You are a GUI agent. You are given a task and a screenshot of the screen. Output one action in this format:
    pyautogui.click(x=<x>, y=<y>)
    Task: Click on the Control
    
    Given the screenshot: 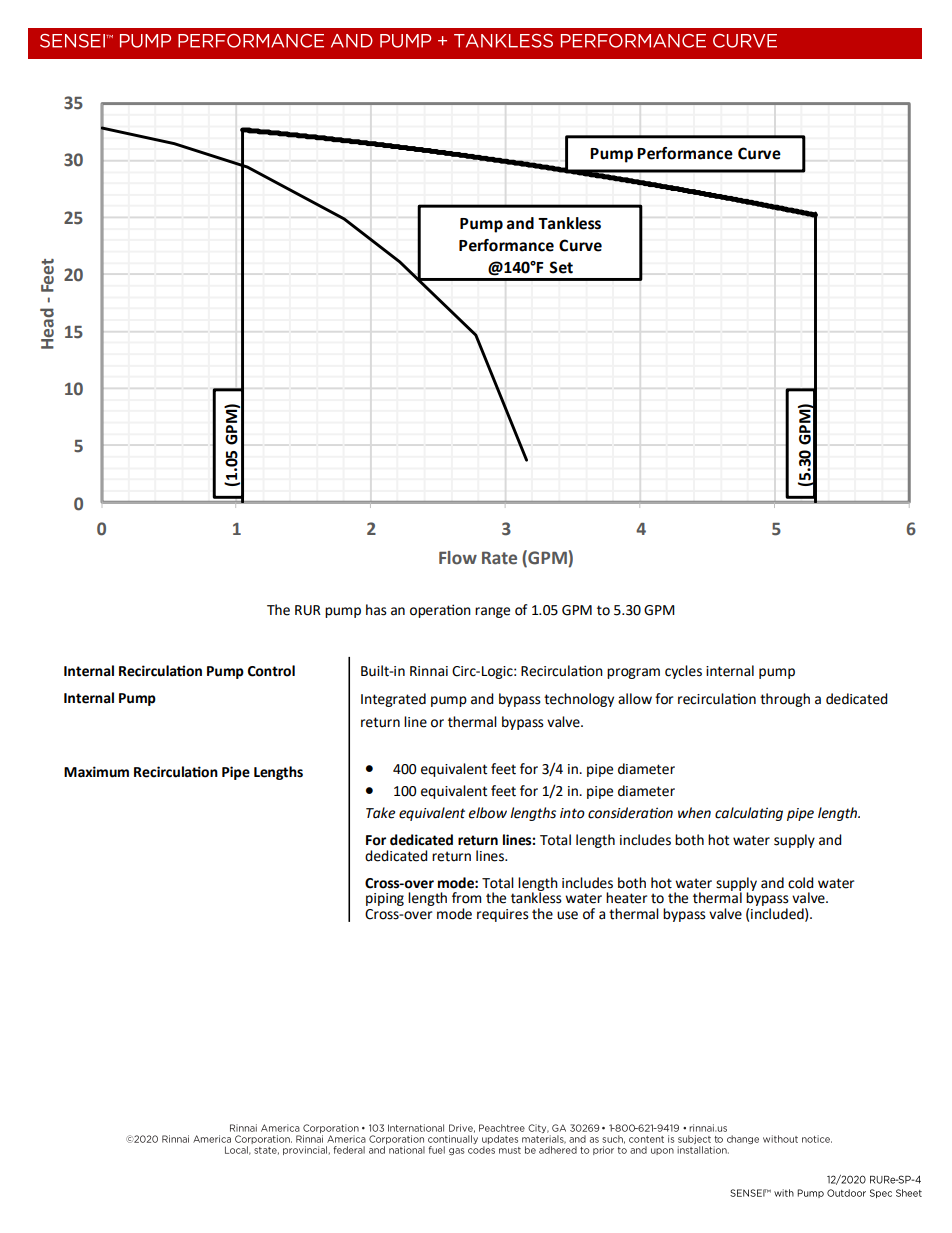 What is the action you would take?
    pyautogui.click(x=271, y=671)
